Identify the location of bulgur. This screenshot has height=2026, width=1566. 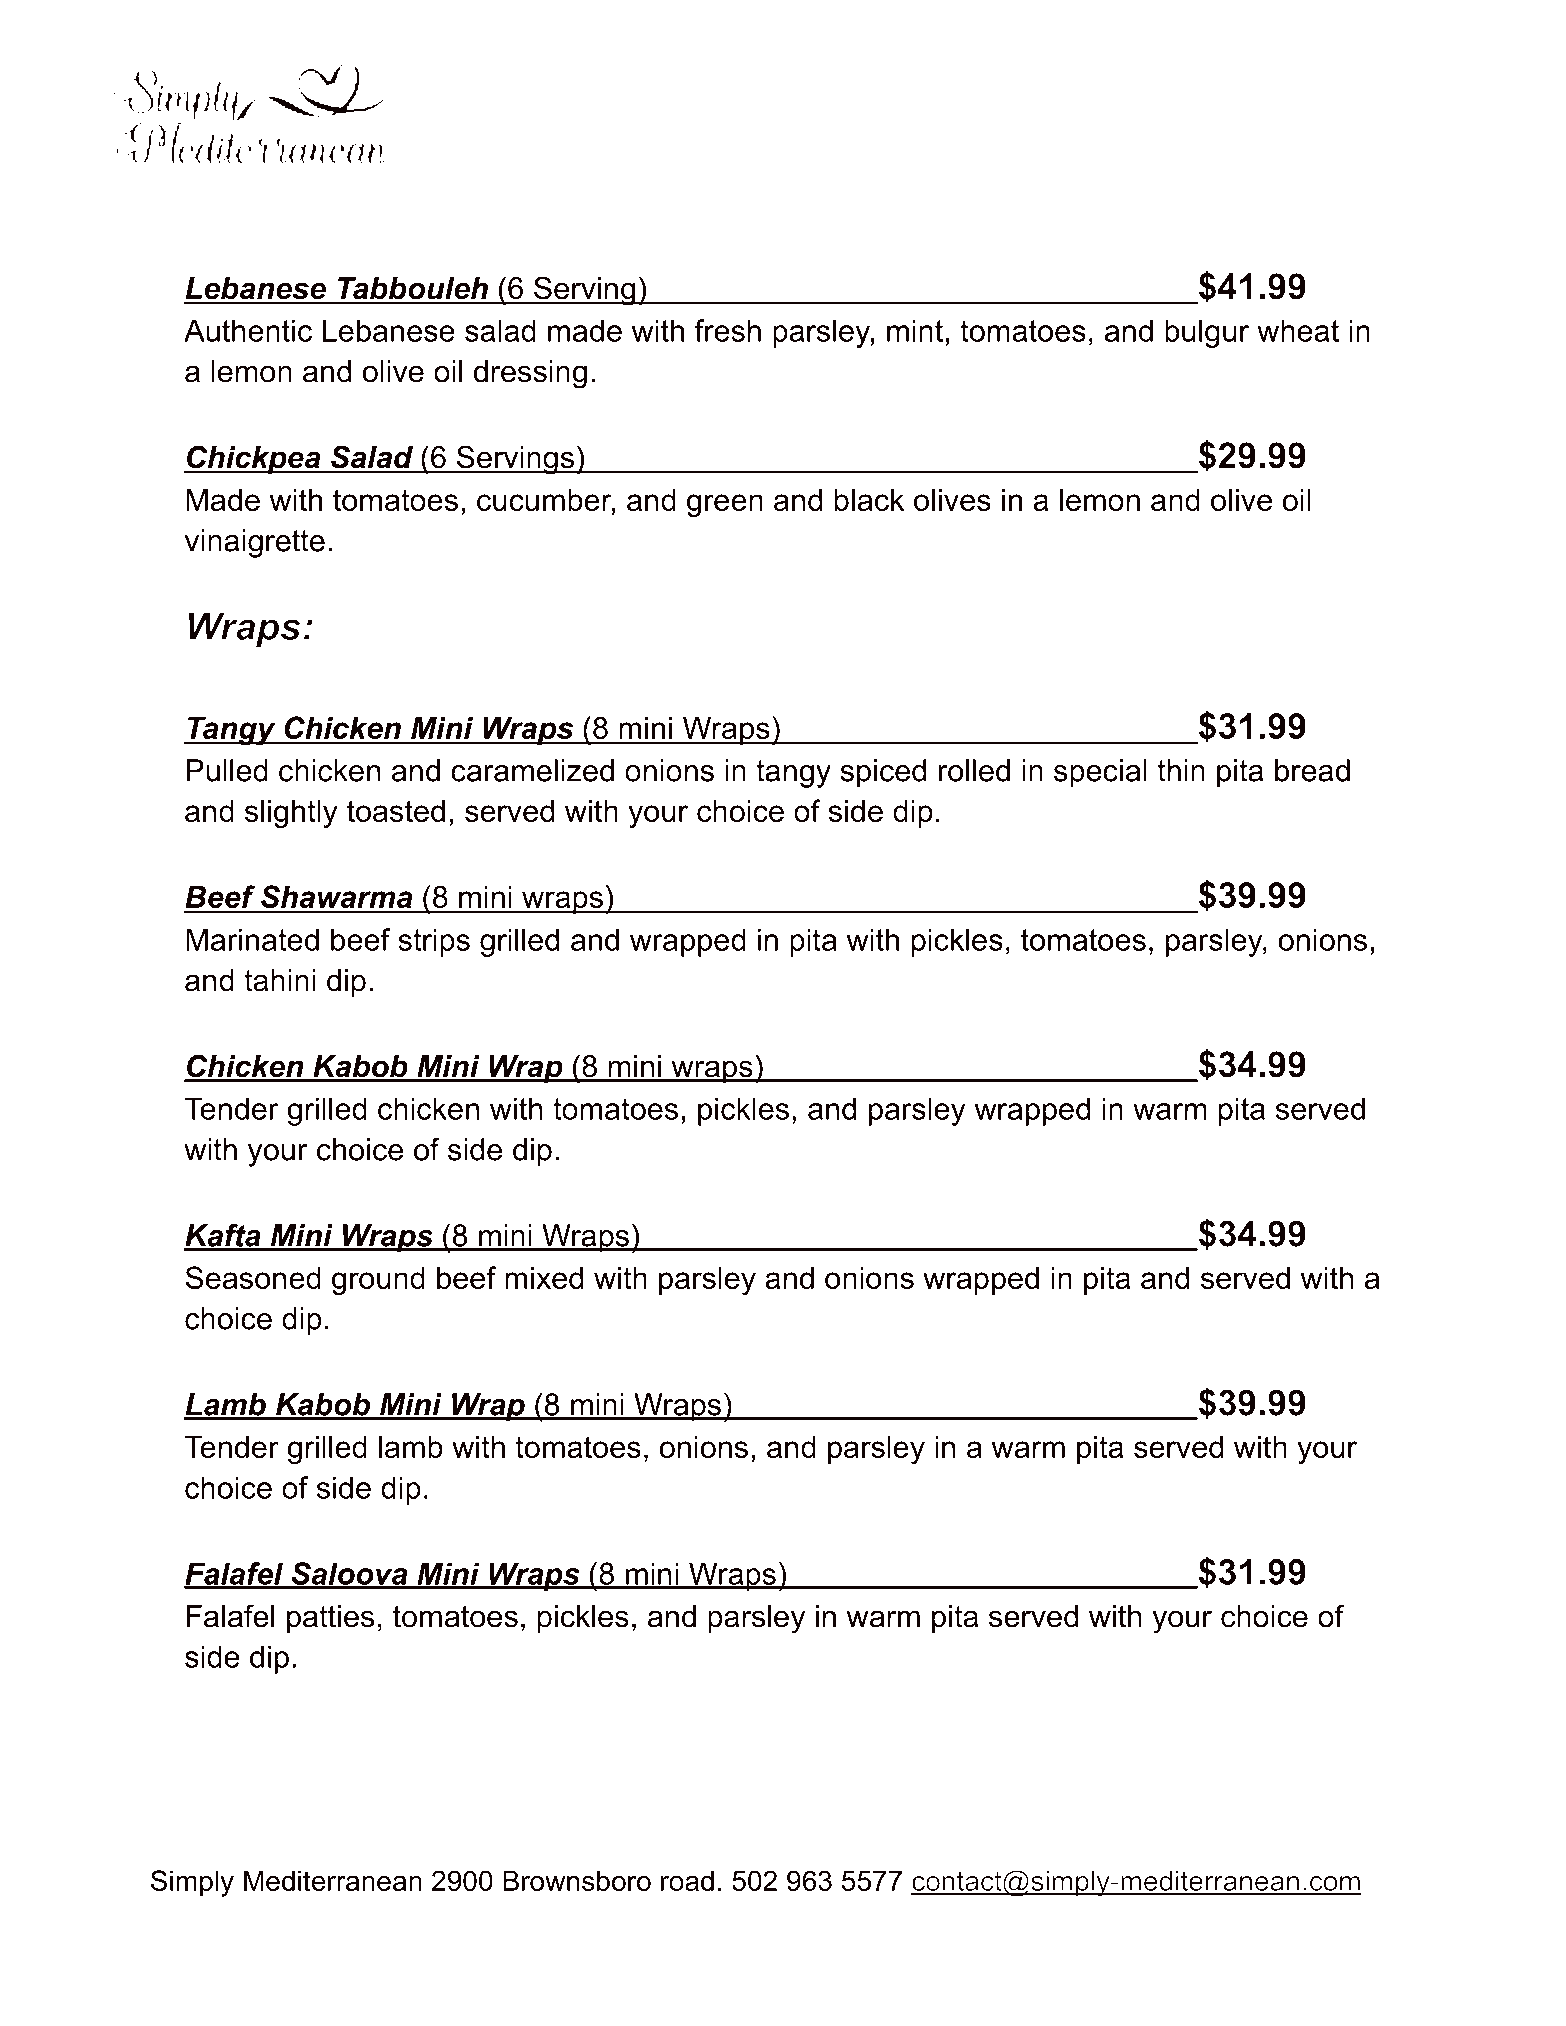
(1207, 333).
